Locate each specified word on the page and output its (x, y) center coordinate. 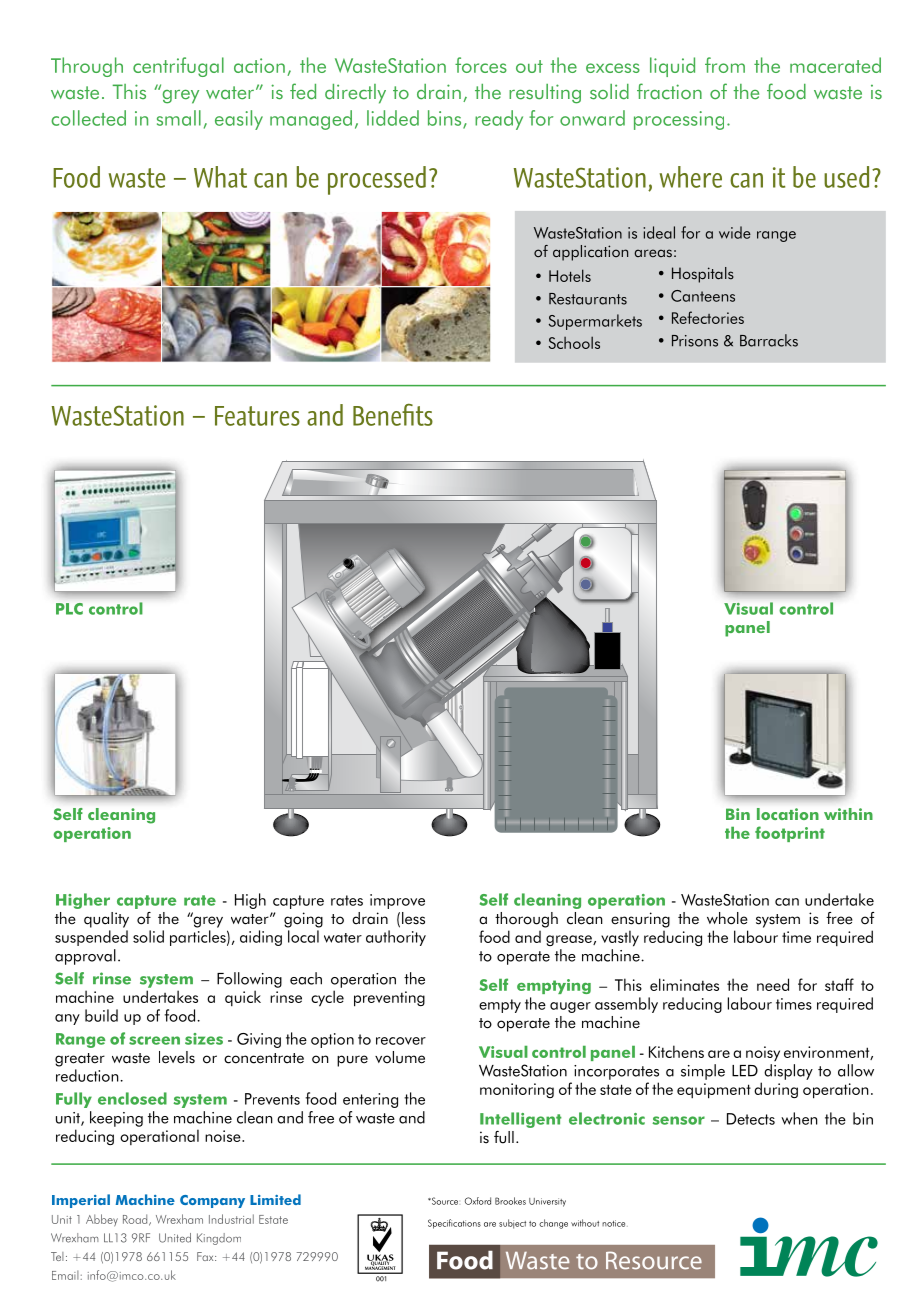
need (773, 984)
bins (446, 119)
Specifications (454, 1224)
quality (106, 920)
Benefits (393, 414)
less (413, 918)
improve (397, 901)
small (179, 118)
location (788, 814)
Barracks (769, 340)
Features (257, 416)
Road (136, 1220)
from (725, 65)
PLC (69, 609)
